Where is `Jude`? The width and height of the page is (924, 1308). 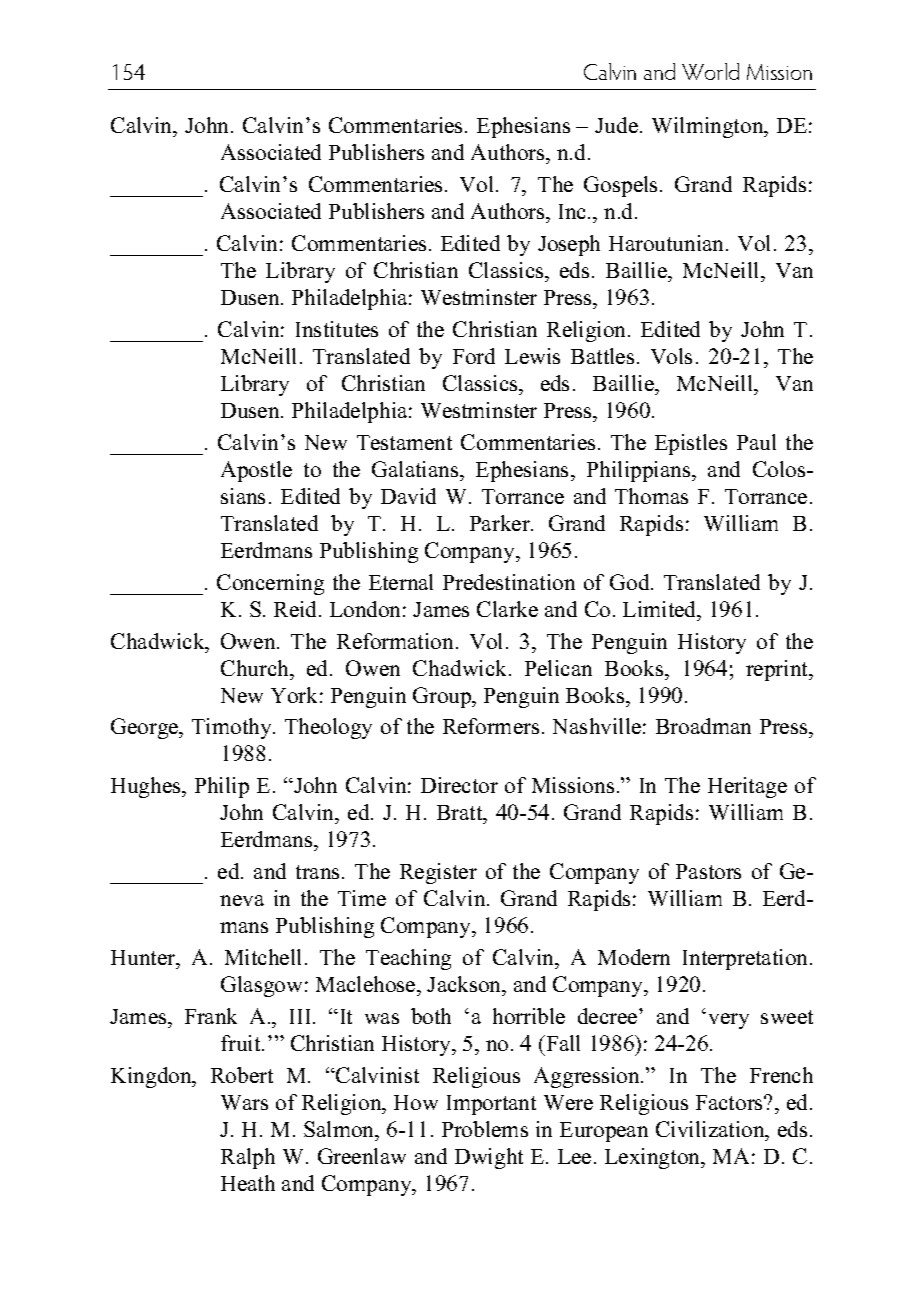
Jude is located at coordinates (616, 125).
